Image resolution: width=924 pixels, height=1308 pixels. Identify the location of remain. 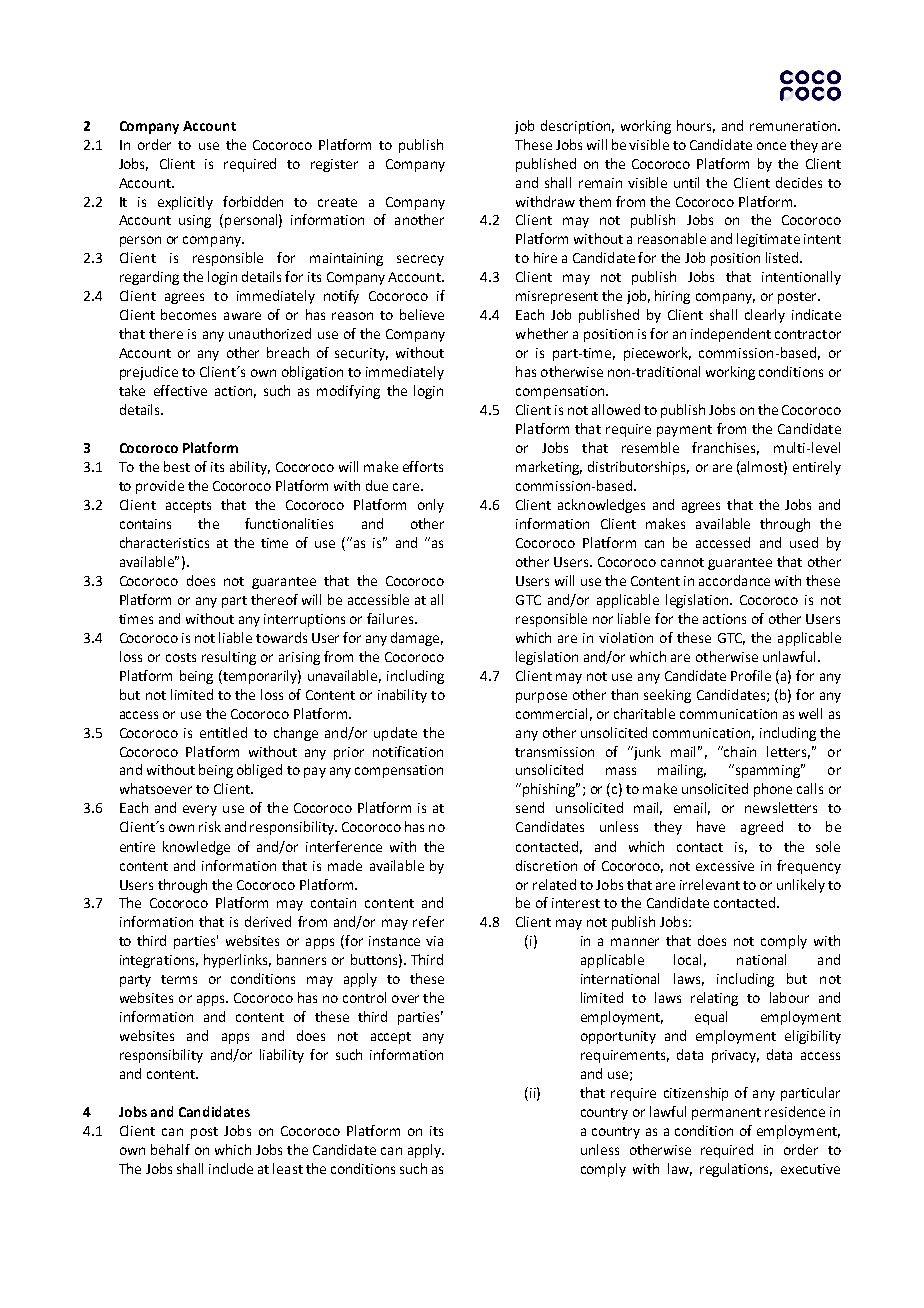
(600, 183).
